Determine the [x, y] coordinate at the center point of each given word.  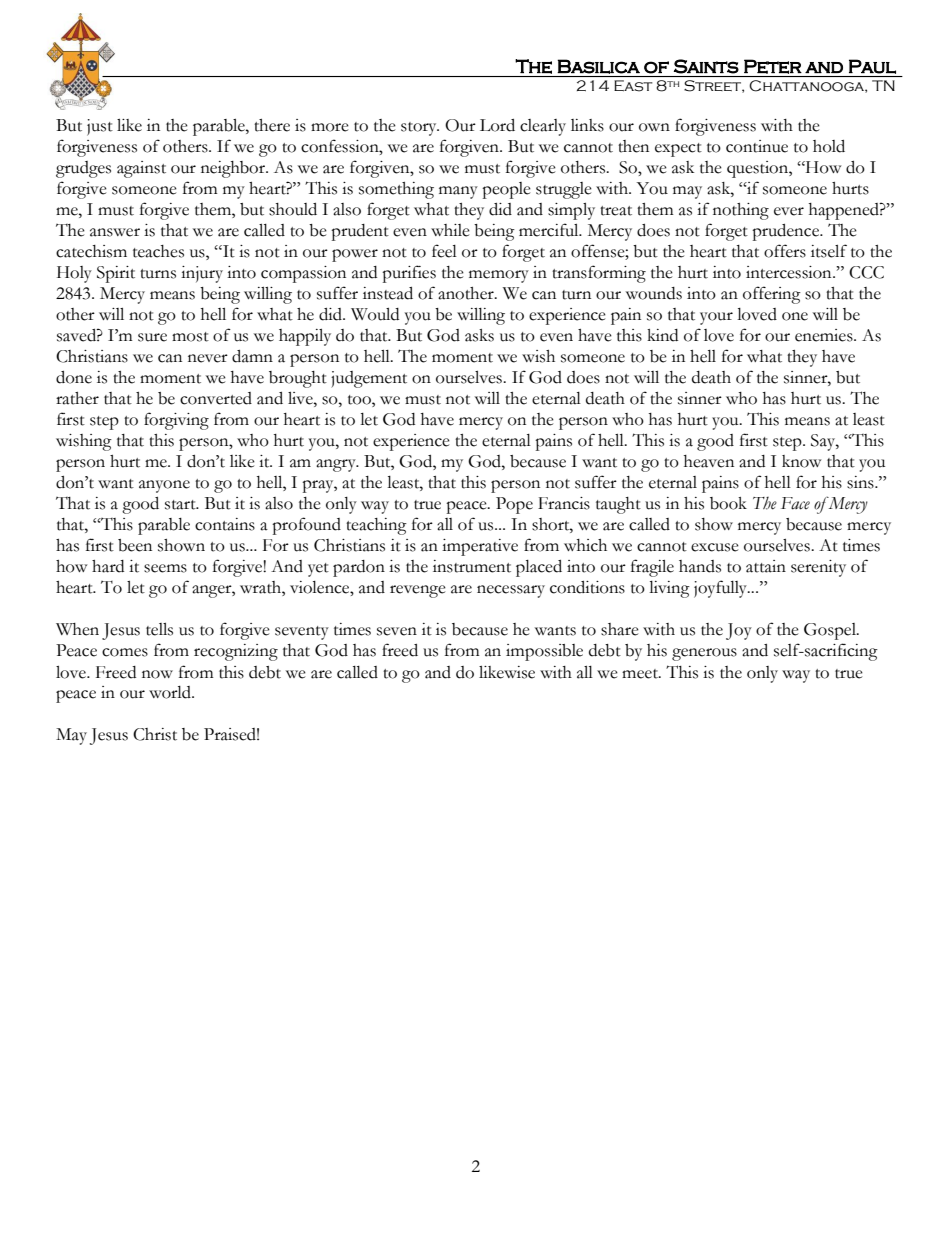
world [171, 692]
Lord [497, 125]
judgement [369, 379]
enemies [825, 335]
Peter [773, 66]
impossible [544, 652]
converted [216, 398]
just [100, 127]
